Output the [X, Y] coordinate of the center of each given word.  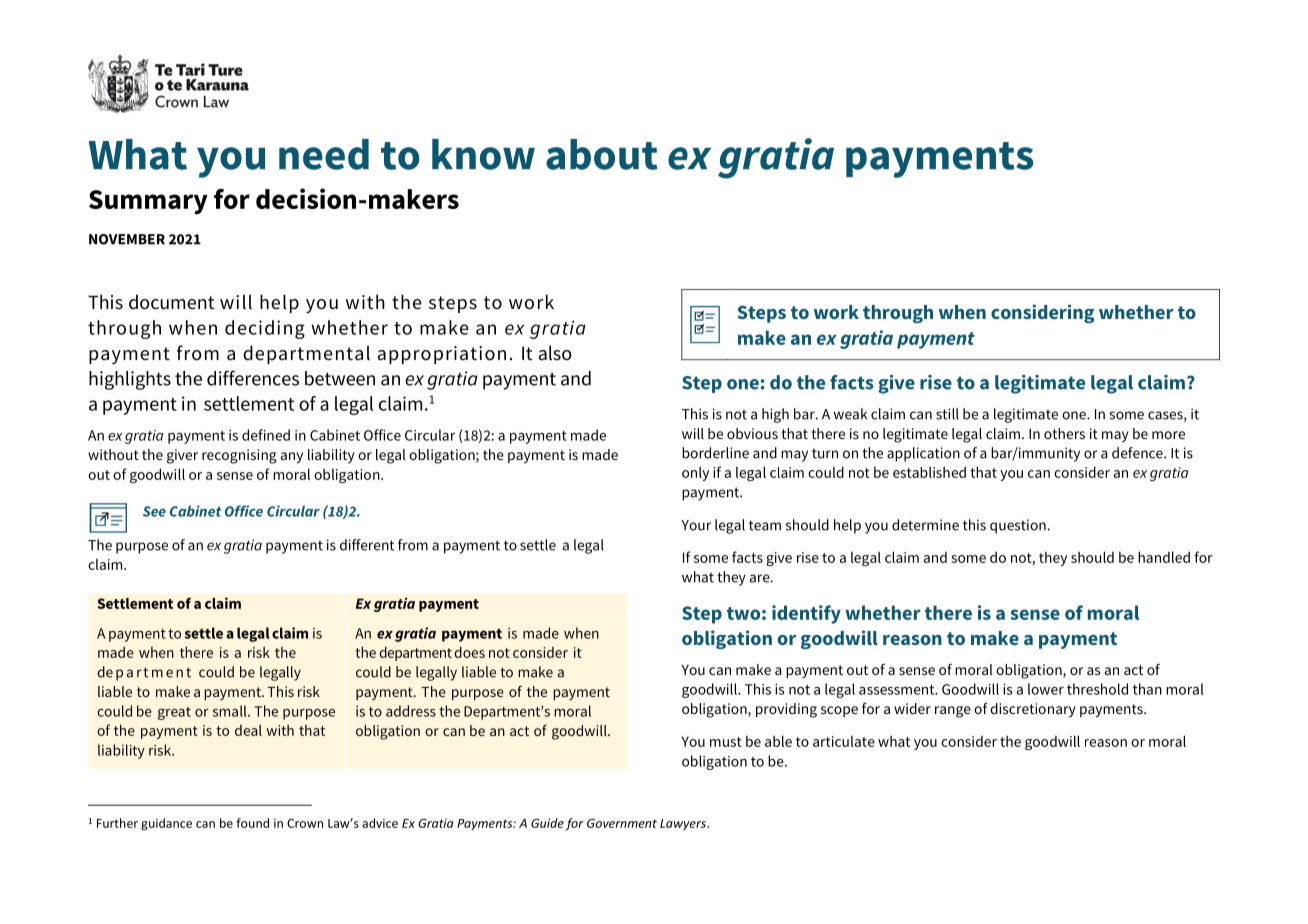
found [252, 823]
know [483, 154]
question [1019, 526]
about [602, 154]
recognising [239, 456]
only [695, 473]
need [324, 154]
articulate [844, 741]
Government [622, 823]
